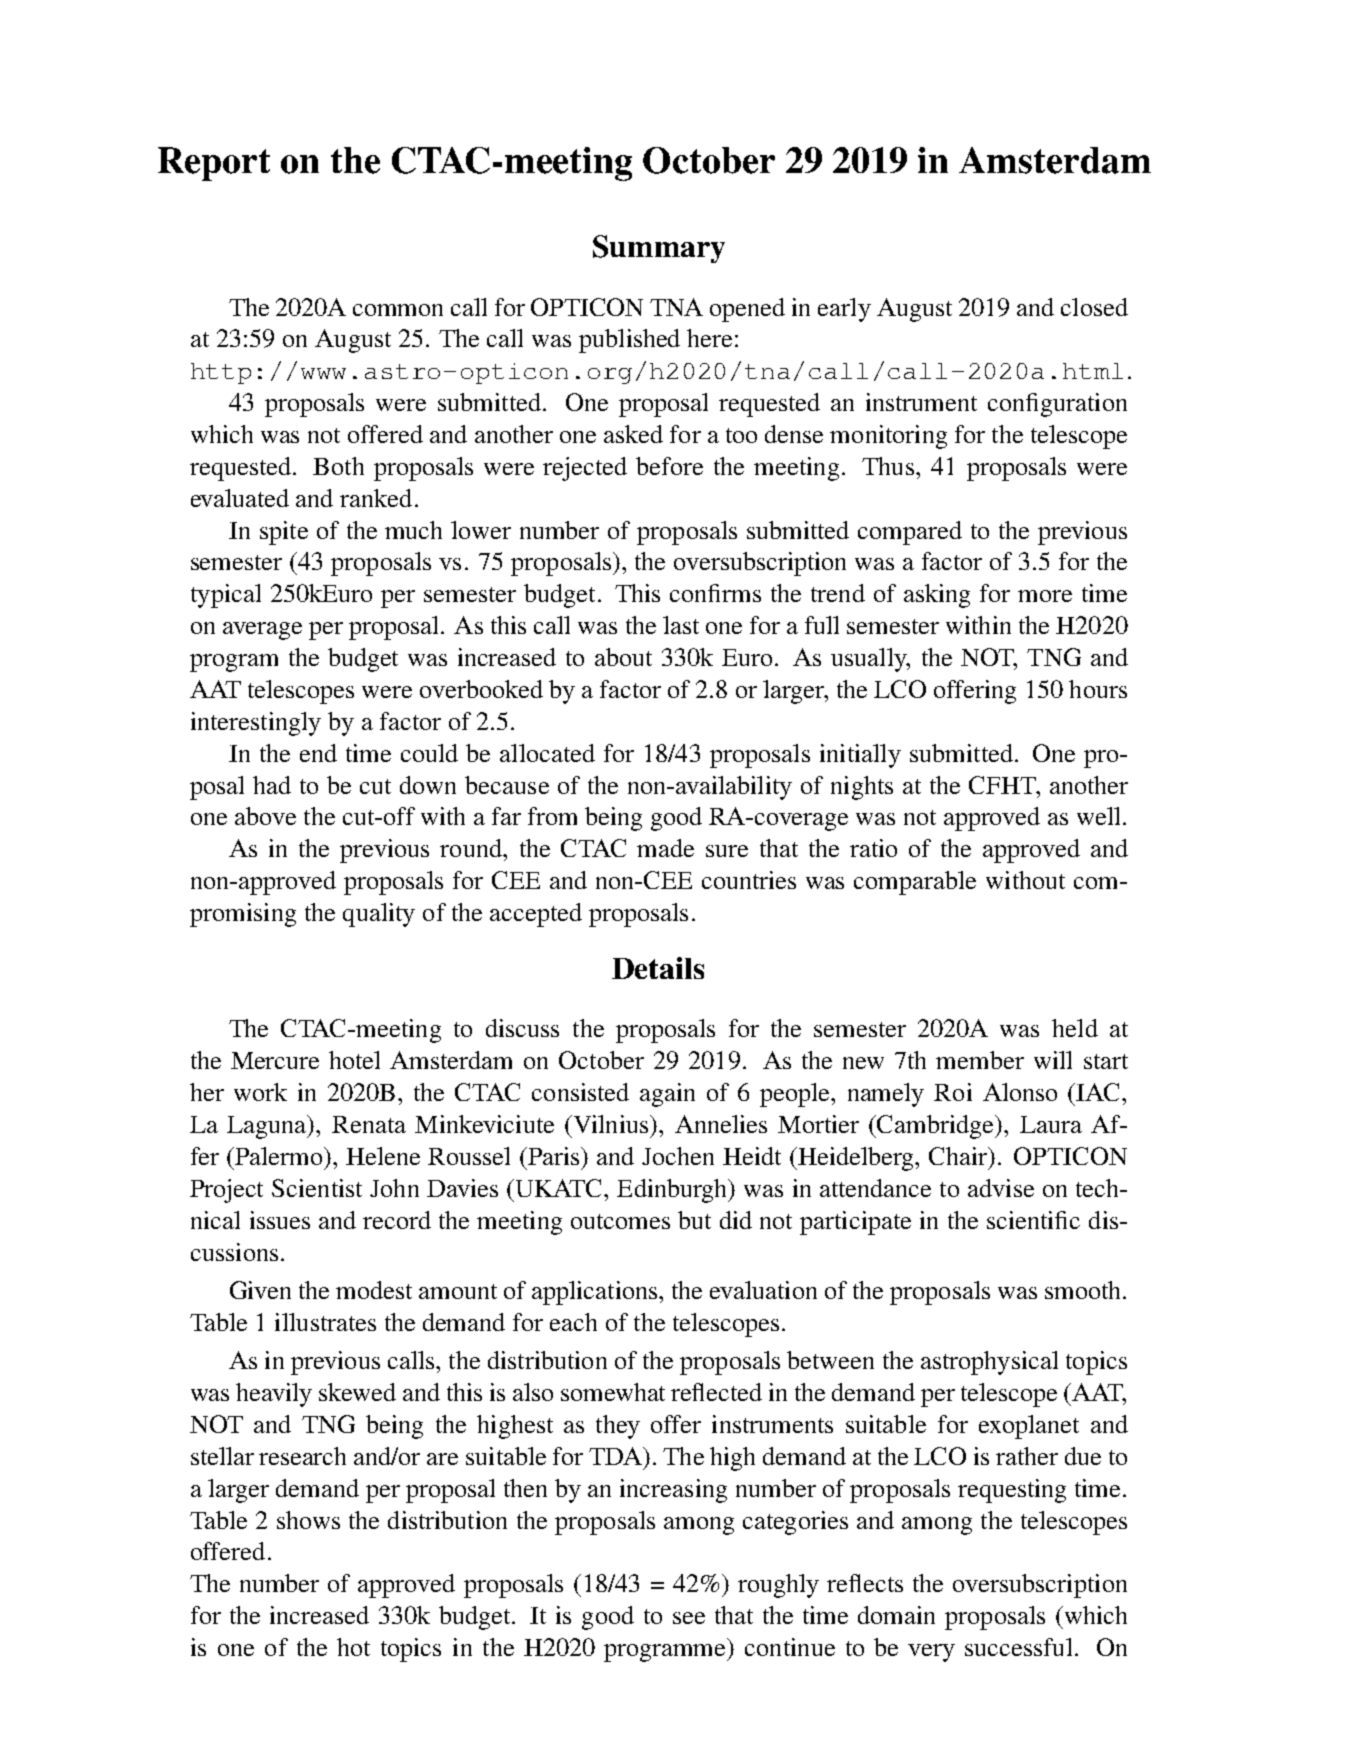 The image size is (1350, 1747). What do you see at coordinates (658, 968) in the image?
I see `Details` at bounding box center [658, 968].
